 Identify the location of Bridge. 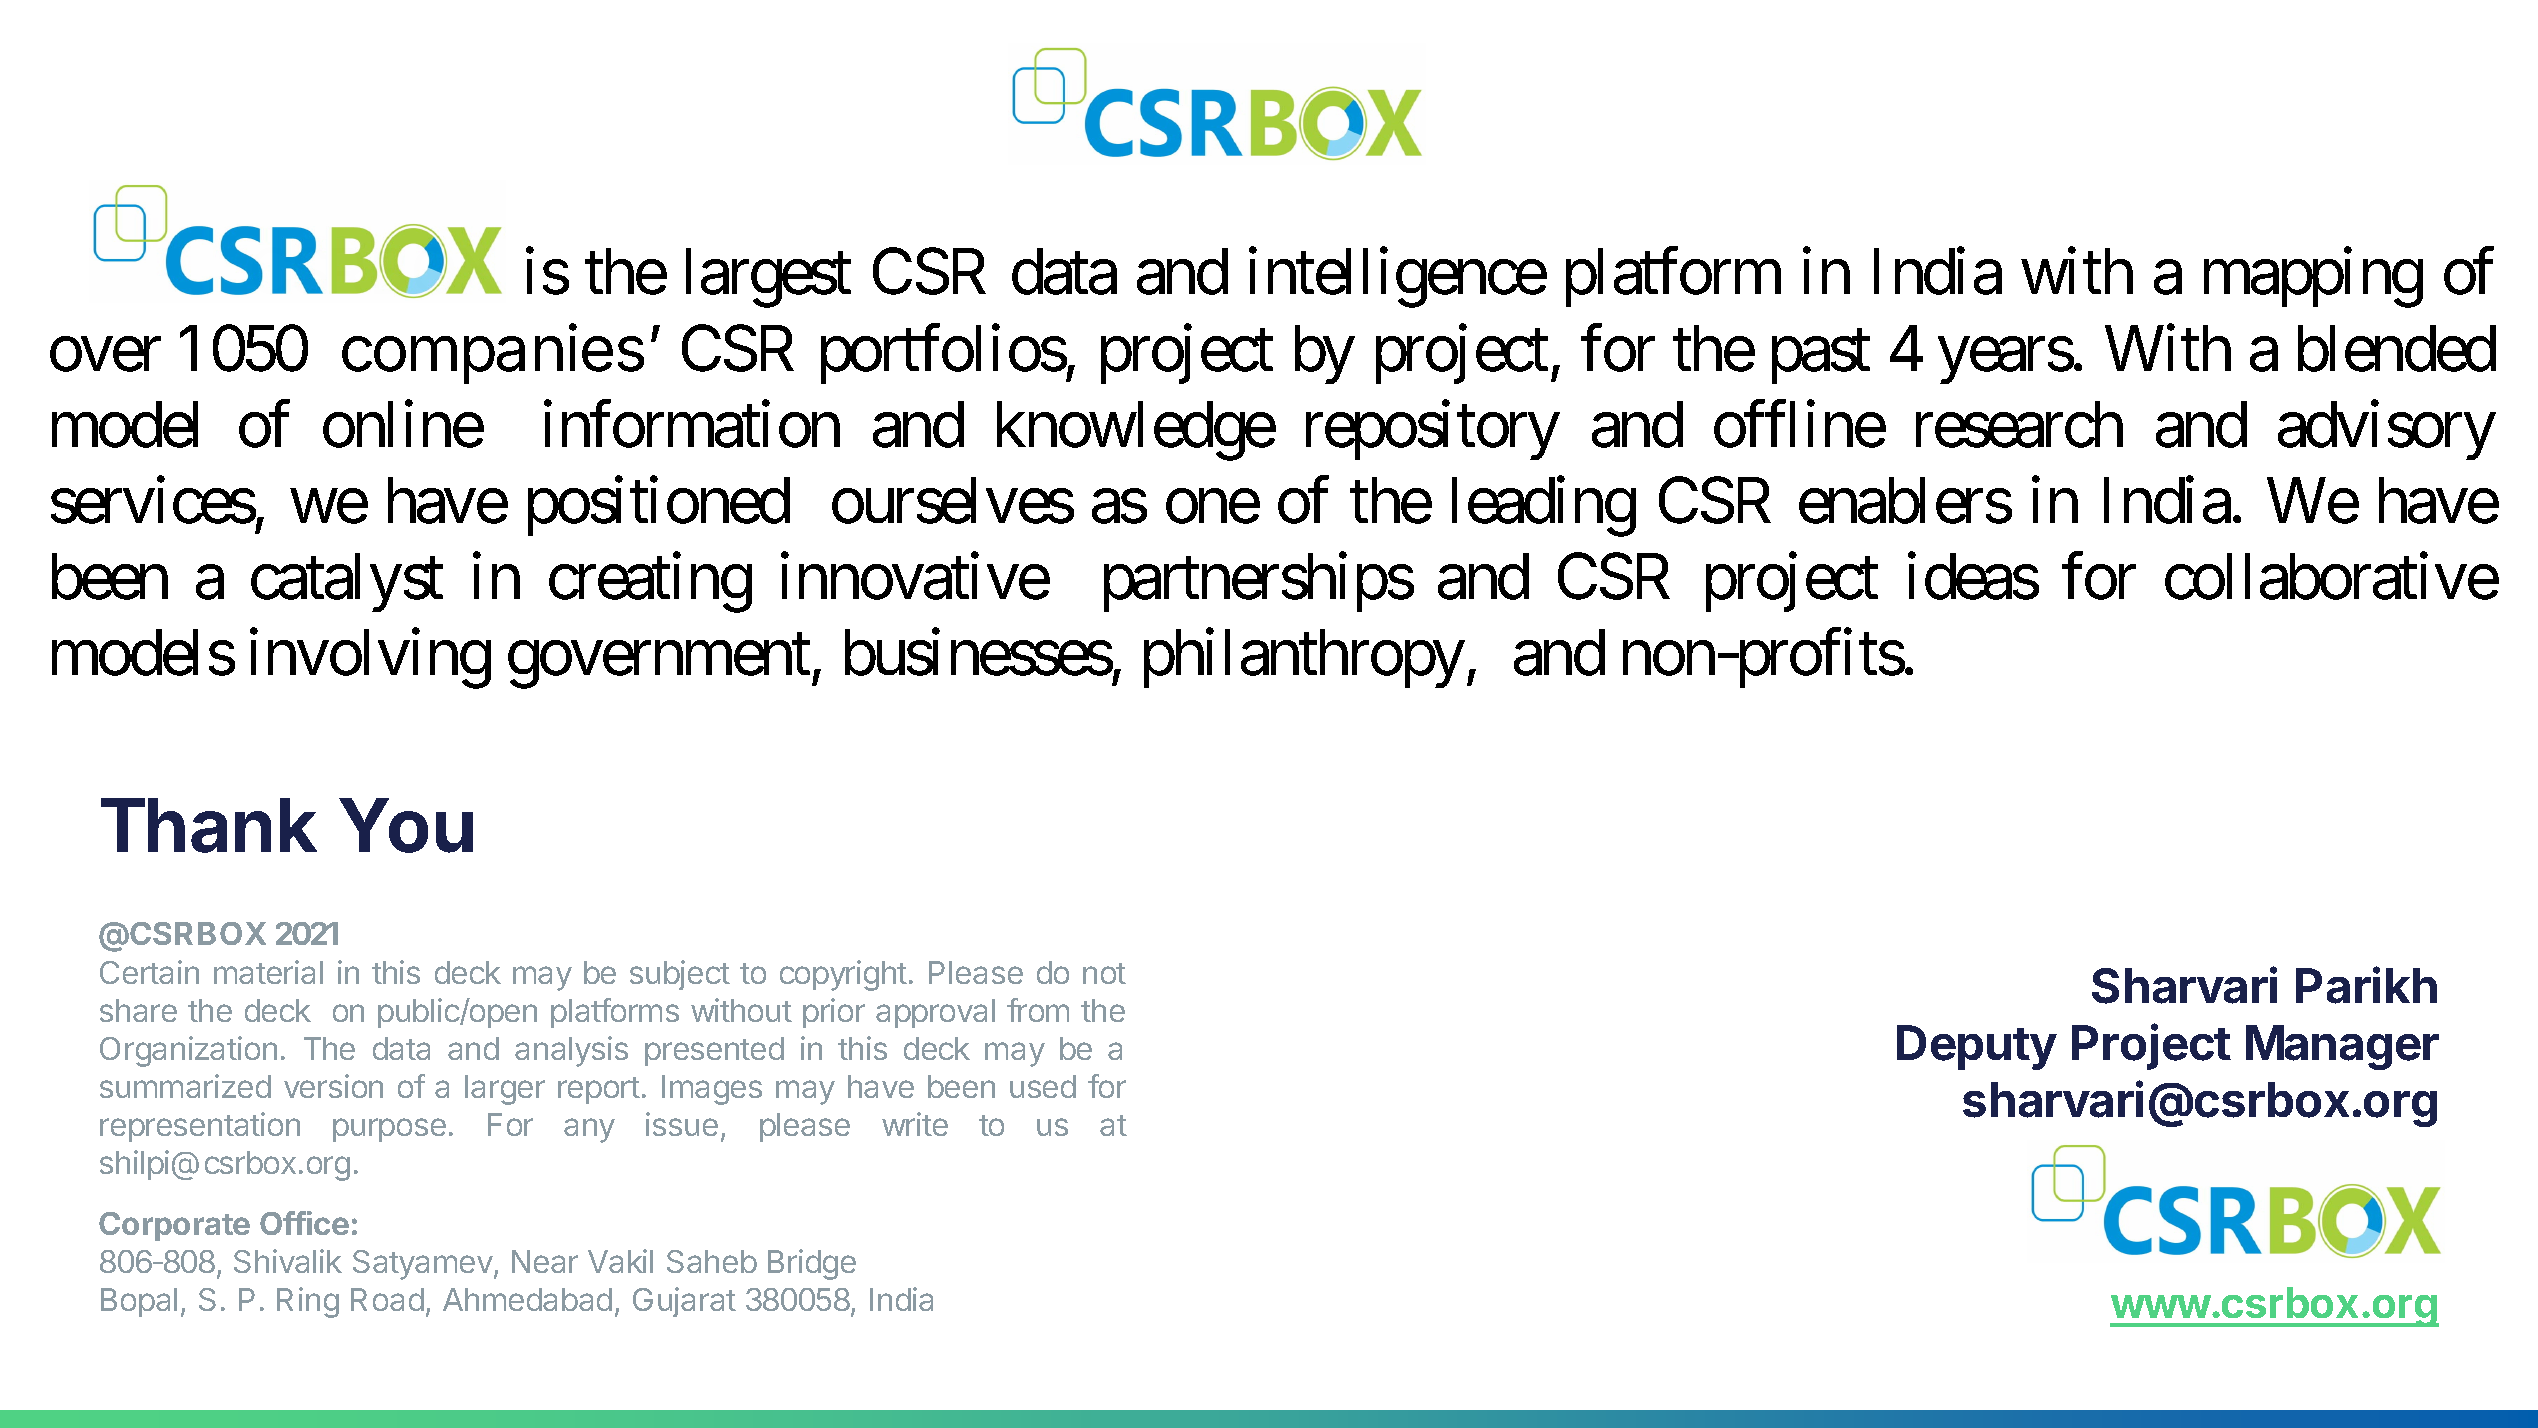
(812, 1264).
